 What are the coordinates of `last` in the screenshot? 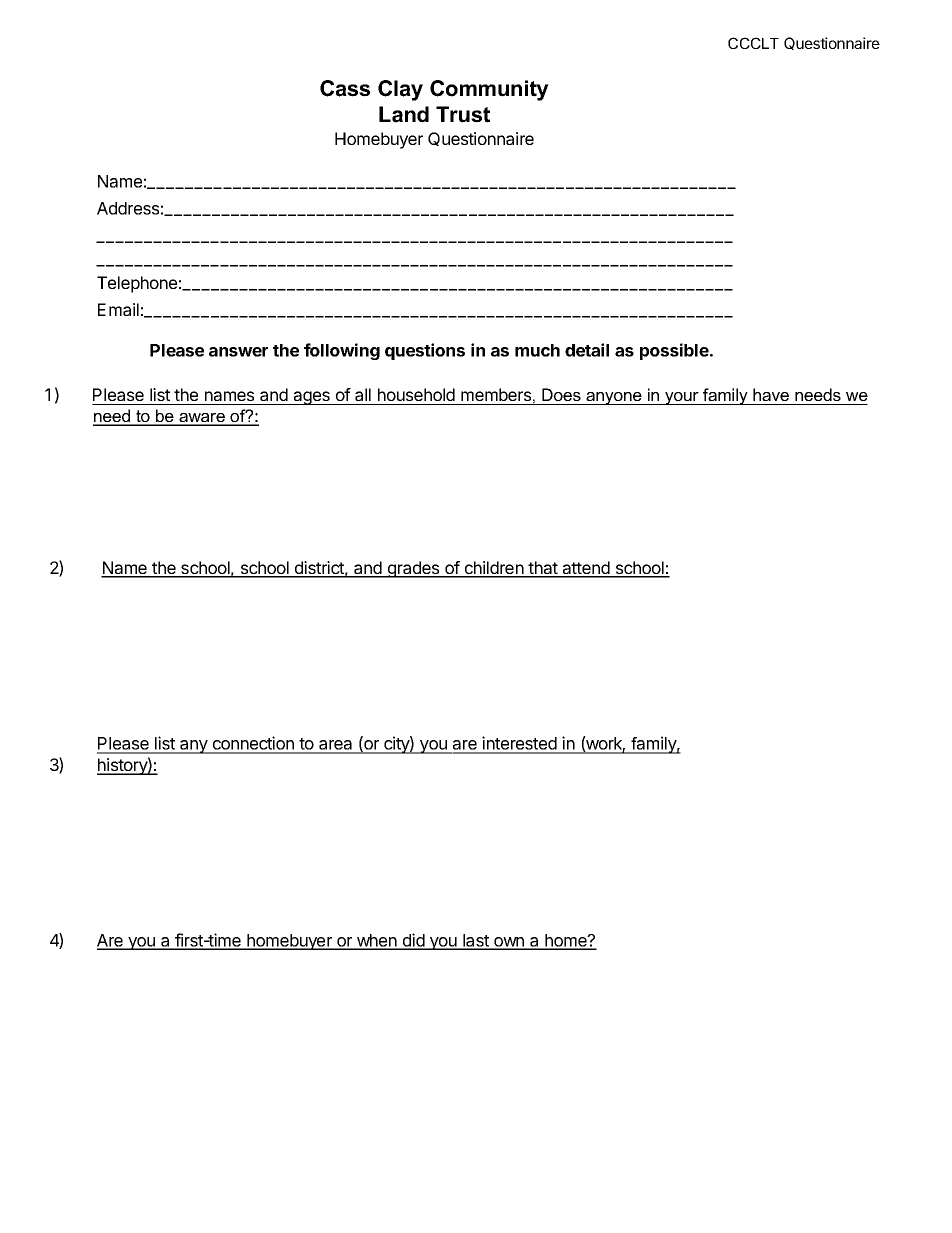 It's located at (476, 941).
